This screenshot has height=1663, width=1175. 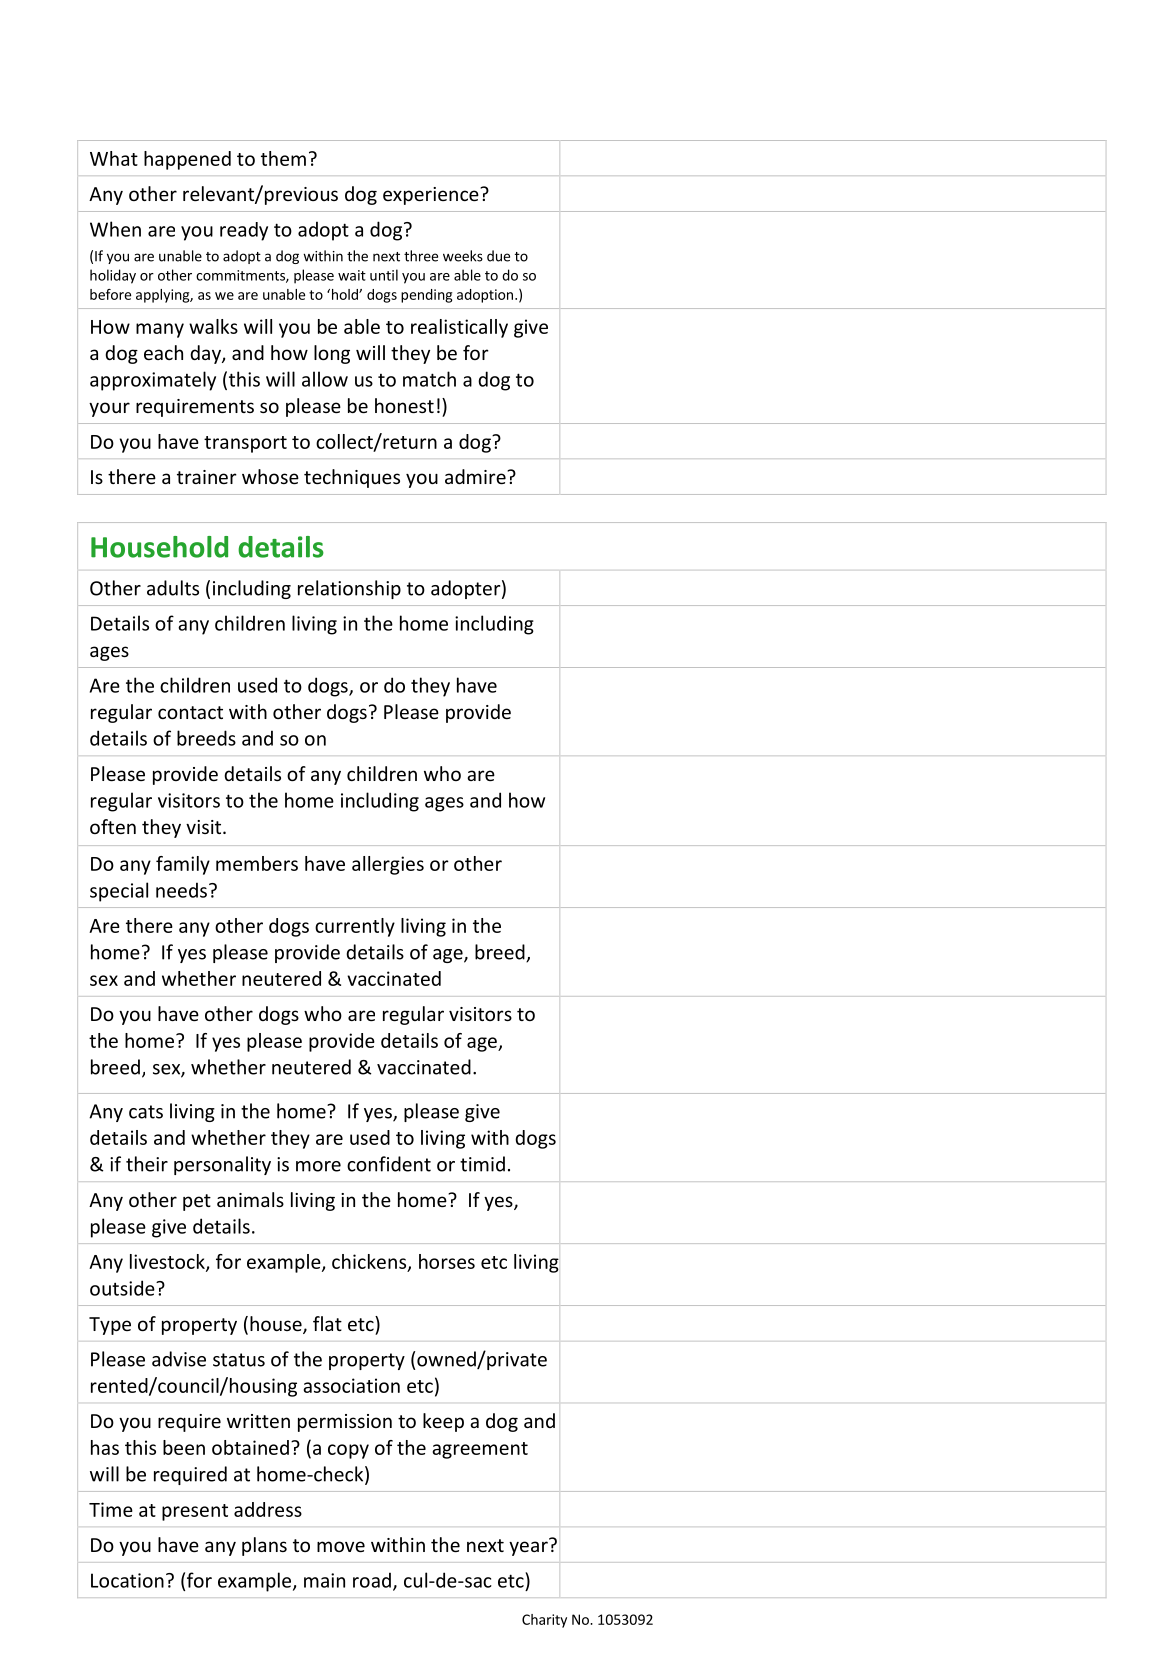 What do you see at coordinates (529, 1547) in the screenshot?
I see `year` at bounding box center [529, 1547].
